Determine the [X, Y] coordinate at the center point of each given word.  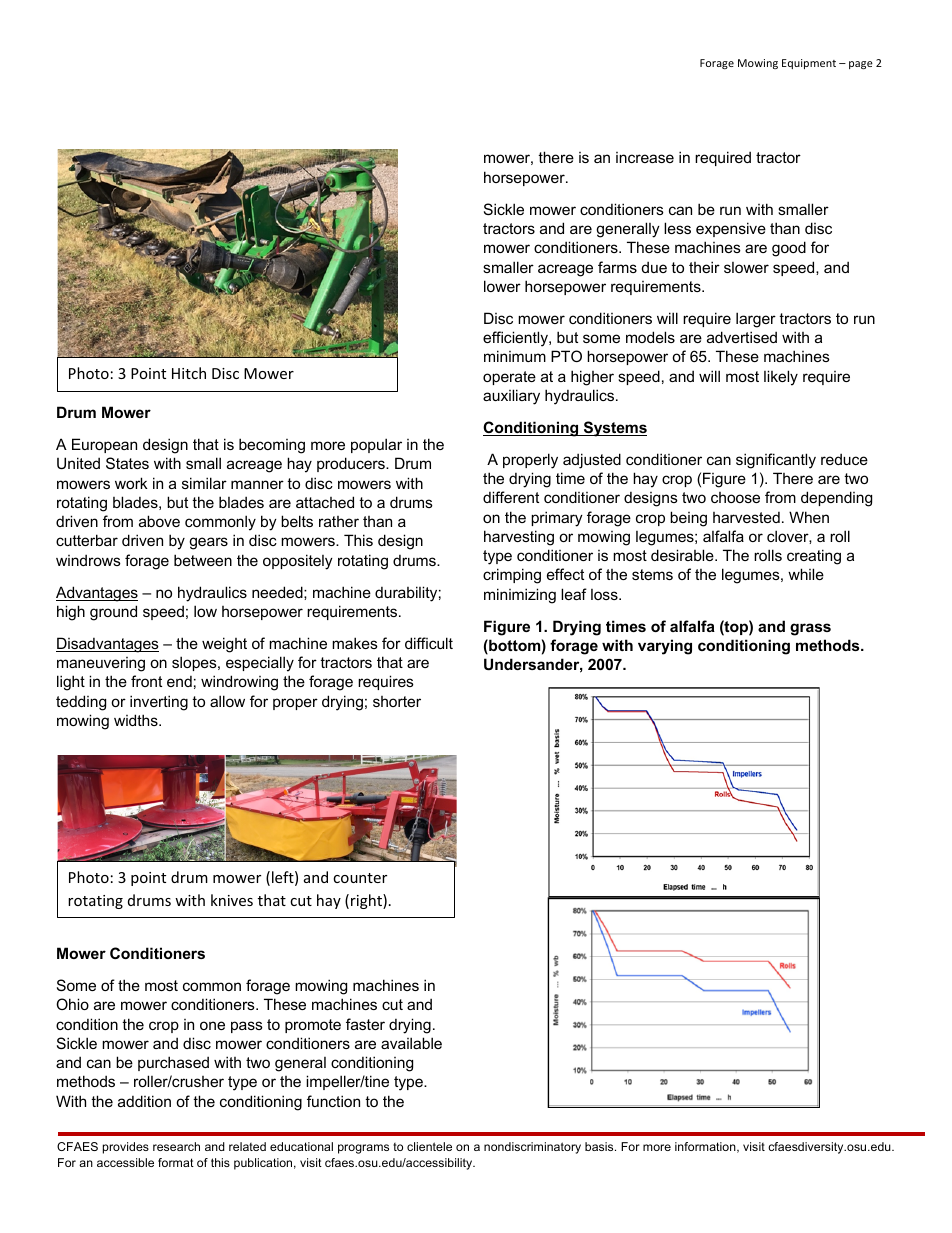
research [176, 1146]
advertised [742, 337]
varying [665, 647]
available [411, 1043]
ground [113, 613]
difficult [429, 643]
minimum [515, 356]
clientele [429, 1146]
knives [232, 900]
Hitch [189, 373]
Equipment [809, 64]
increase [645, 157]
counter [360, 878]
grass [810, 629]
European [104, 445]
